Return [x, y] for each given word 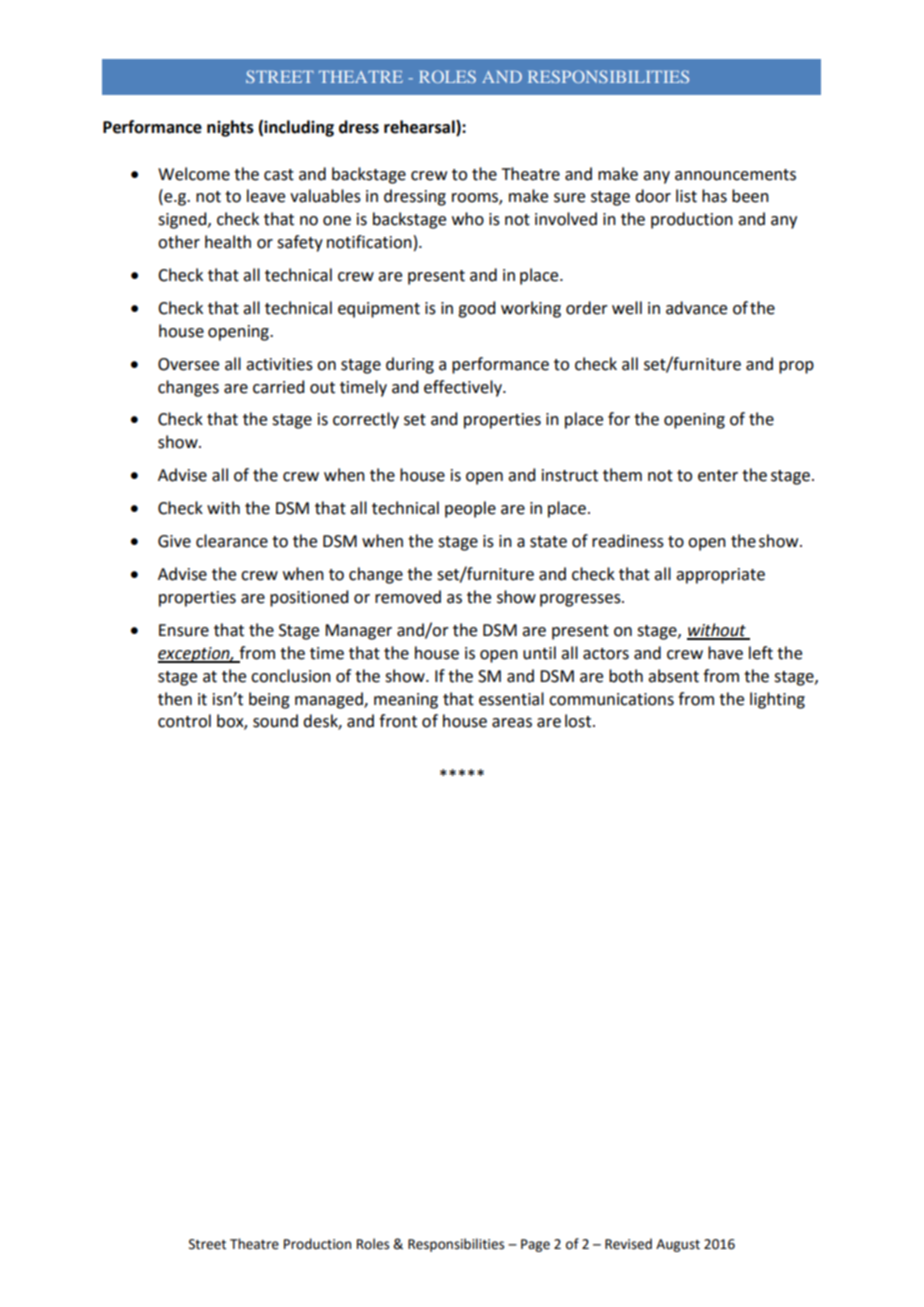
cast [279, 175]
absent [673, 676]
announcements [735, 175]
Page [535, 1245]
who [468, 219]
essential [511, 699]
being [269, 700]
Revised [628, 1244]
